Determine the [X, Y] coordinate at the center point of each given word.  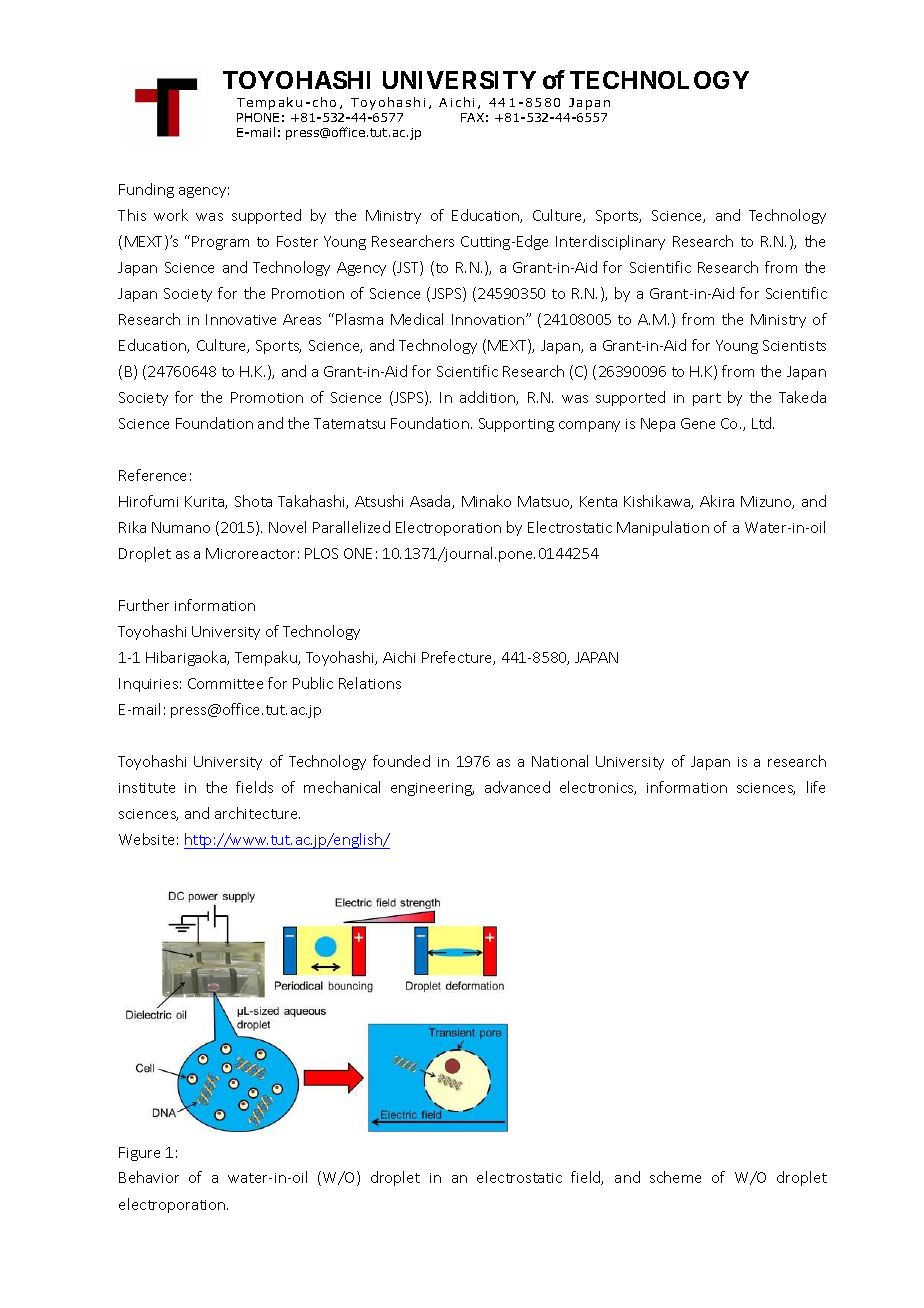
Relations [370, 683]
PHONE [258, 117]
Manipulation [663, 528]
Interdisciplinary [610, 242]
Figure [139, 1154]
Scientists [794, 345]
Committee [225, 683]
